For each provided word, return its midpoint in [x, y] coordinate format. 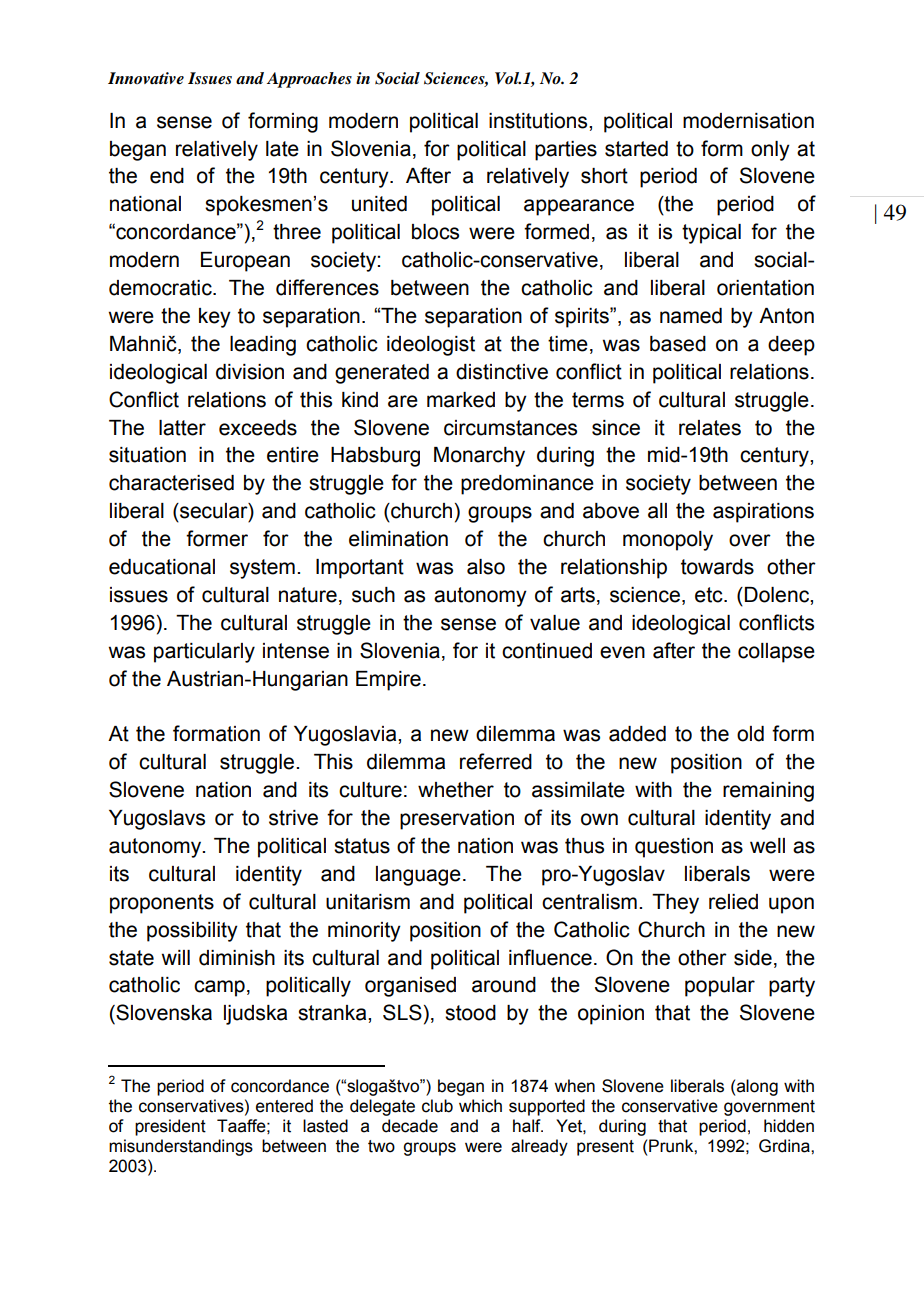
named [691, 316]
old [750, 734]
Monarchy [479, 457]
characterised [171, 483]
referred [496, 761]
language [418, 876]
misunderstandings [181, 1147]
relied [733, 902]
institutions [539, 121]
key [215, 318]
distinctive [502, 372]
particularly [204, 653]
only [770, 151]
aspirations [763, 513]
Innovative [146, 78]
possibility [192, 932]
